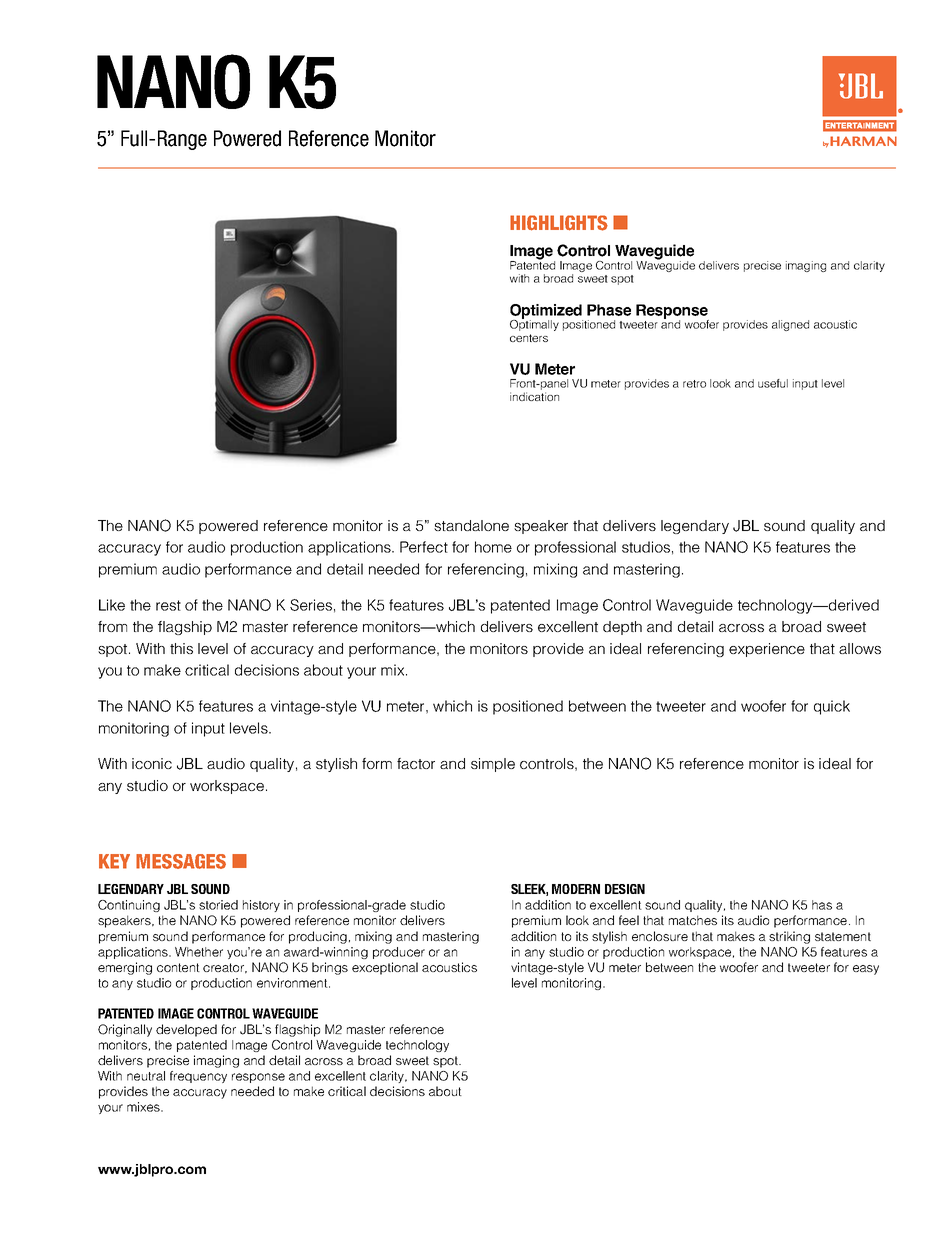  Describe the element at coordinates (385, 968) in the page. I see `exceptional` at that location.
